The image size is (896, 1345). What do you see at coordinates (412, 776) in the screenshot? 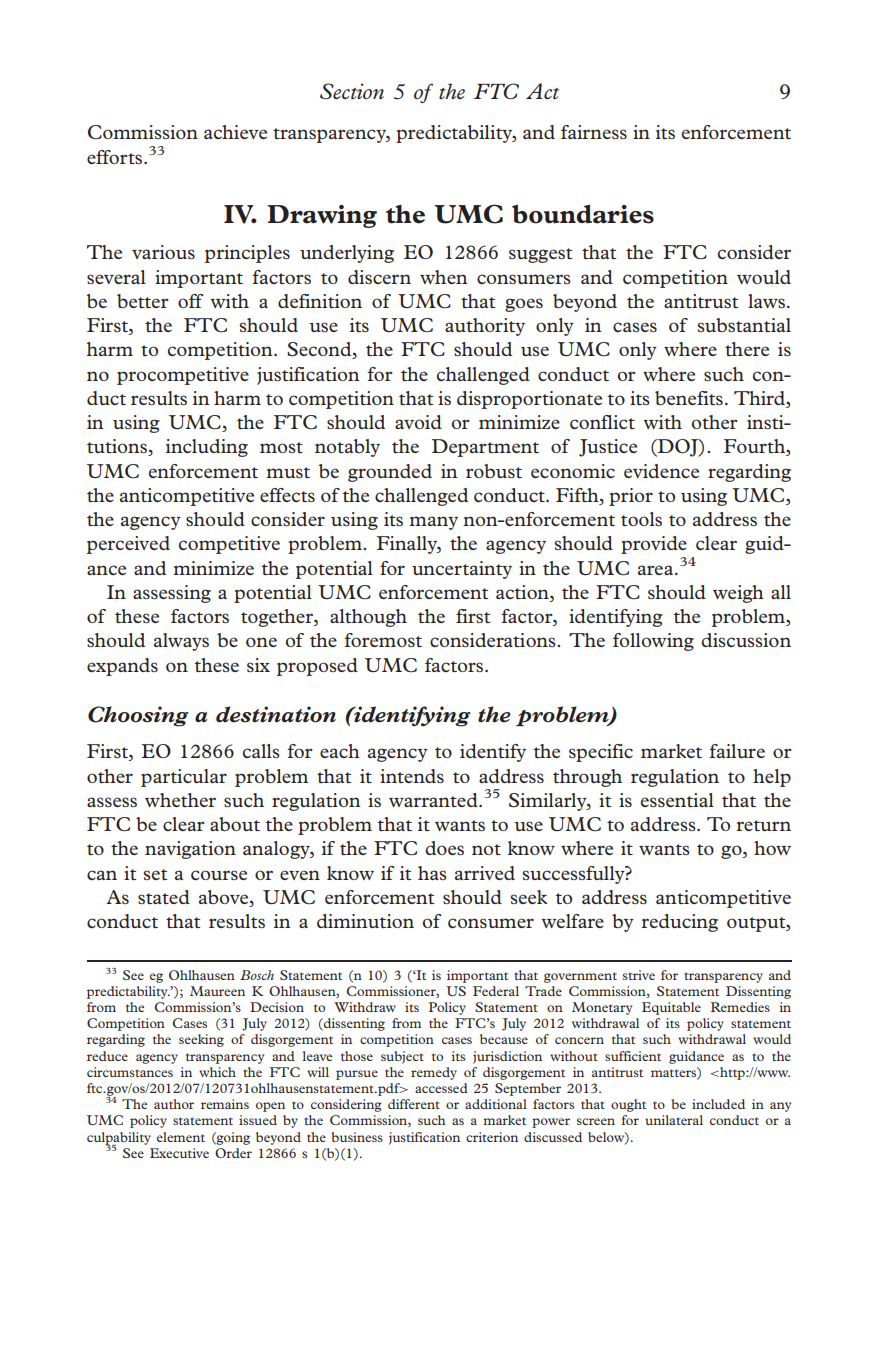
I see `intends` at bounding box center [412, 776].
